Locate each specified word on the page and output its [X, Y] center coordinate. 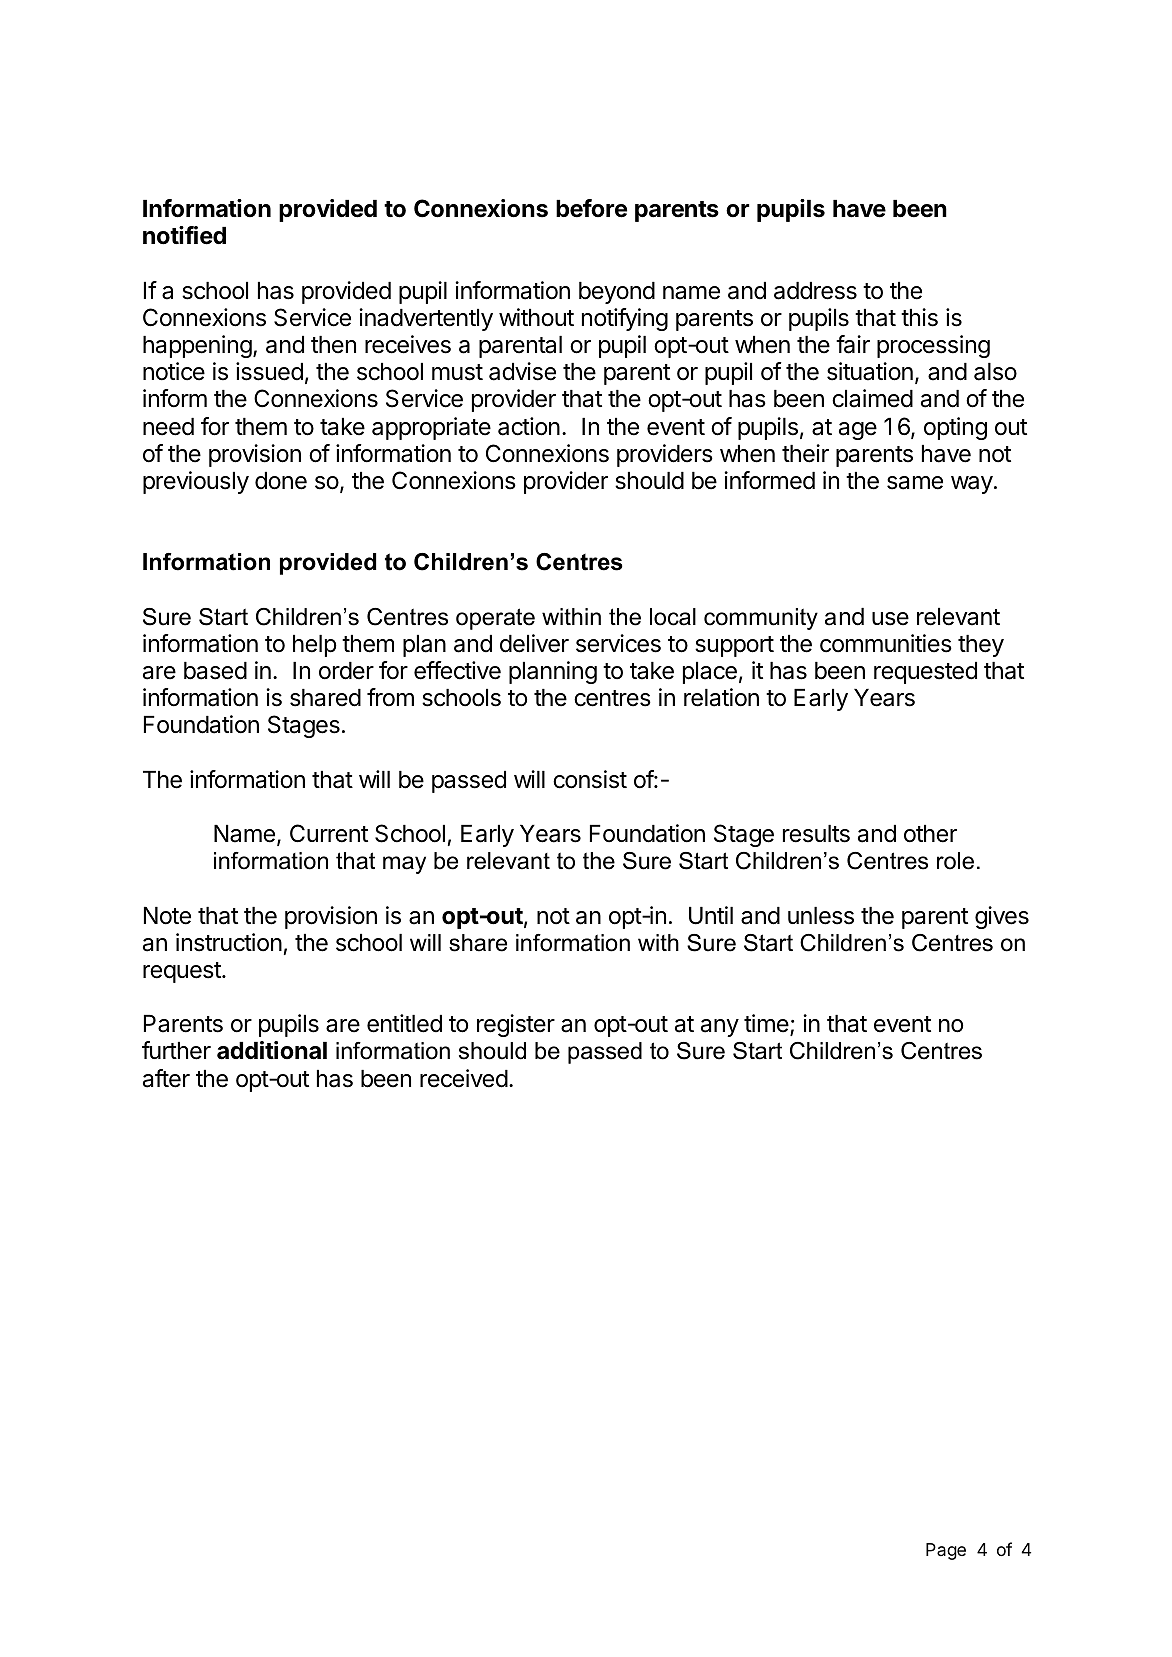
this [919, 317]
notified [184, 235]
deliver [534, 643]
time [767, 1024]
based [215, 671]
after [166, 1078]
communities [886, 643]
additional [272, 1050]
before [591, 208]
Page [946, 1551]
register [516, 1025]
